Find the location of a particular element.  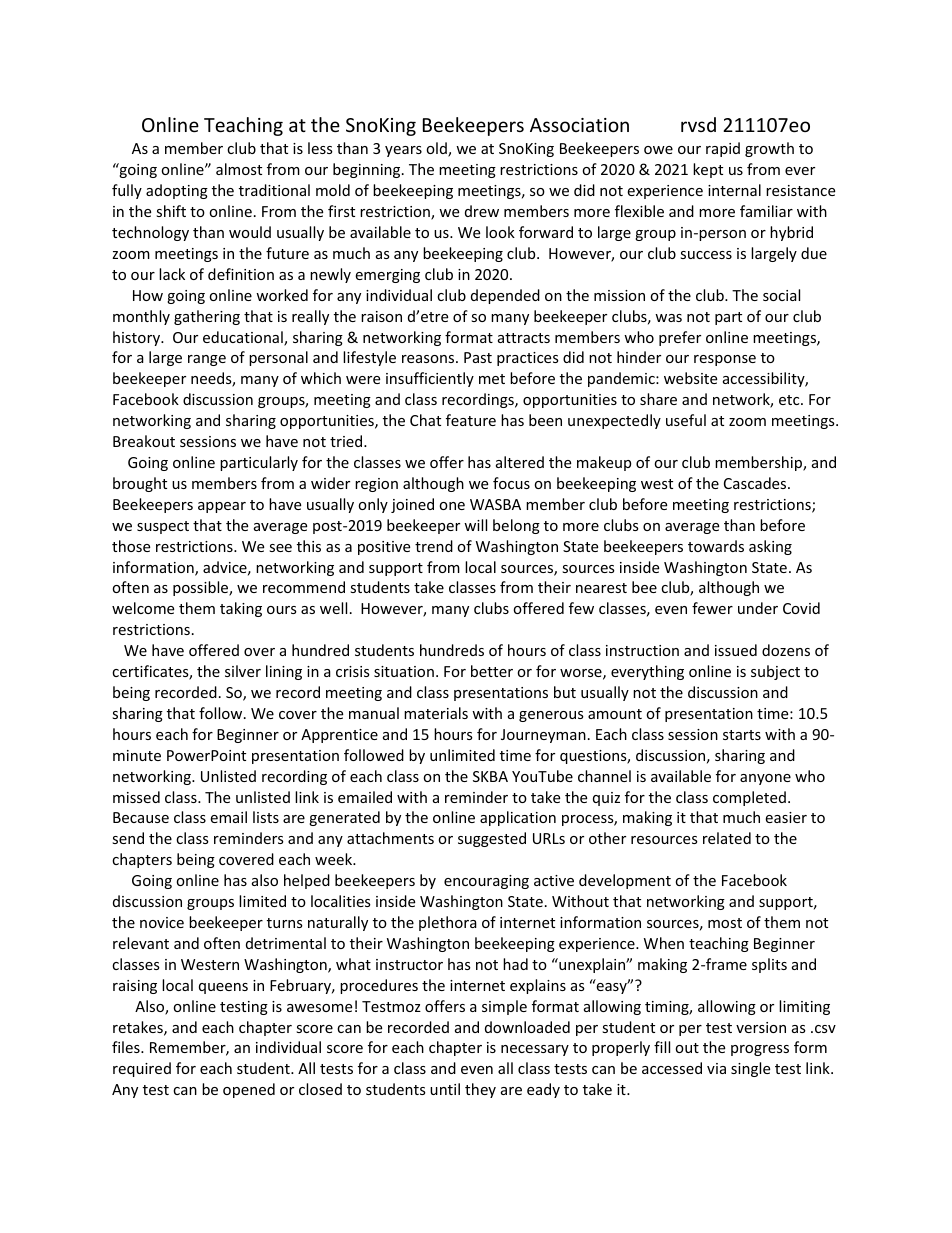

years is located at coordinates (403, 151).
